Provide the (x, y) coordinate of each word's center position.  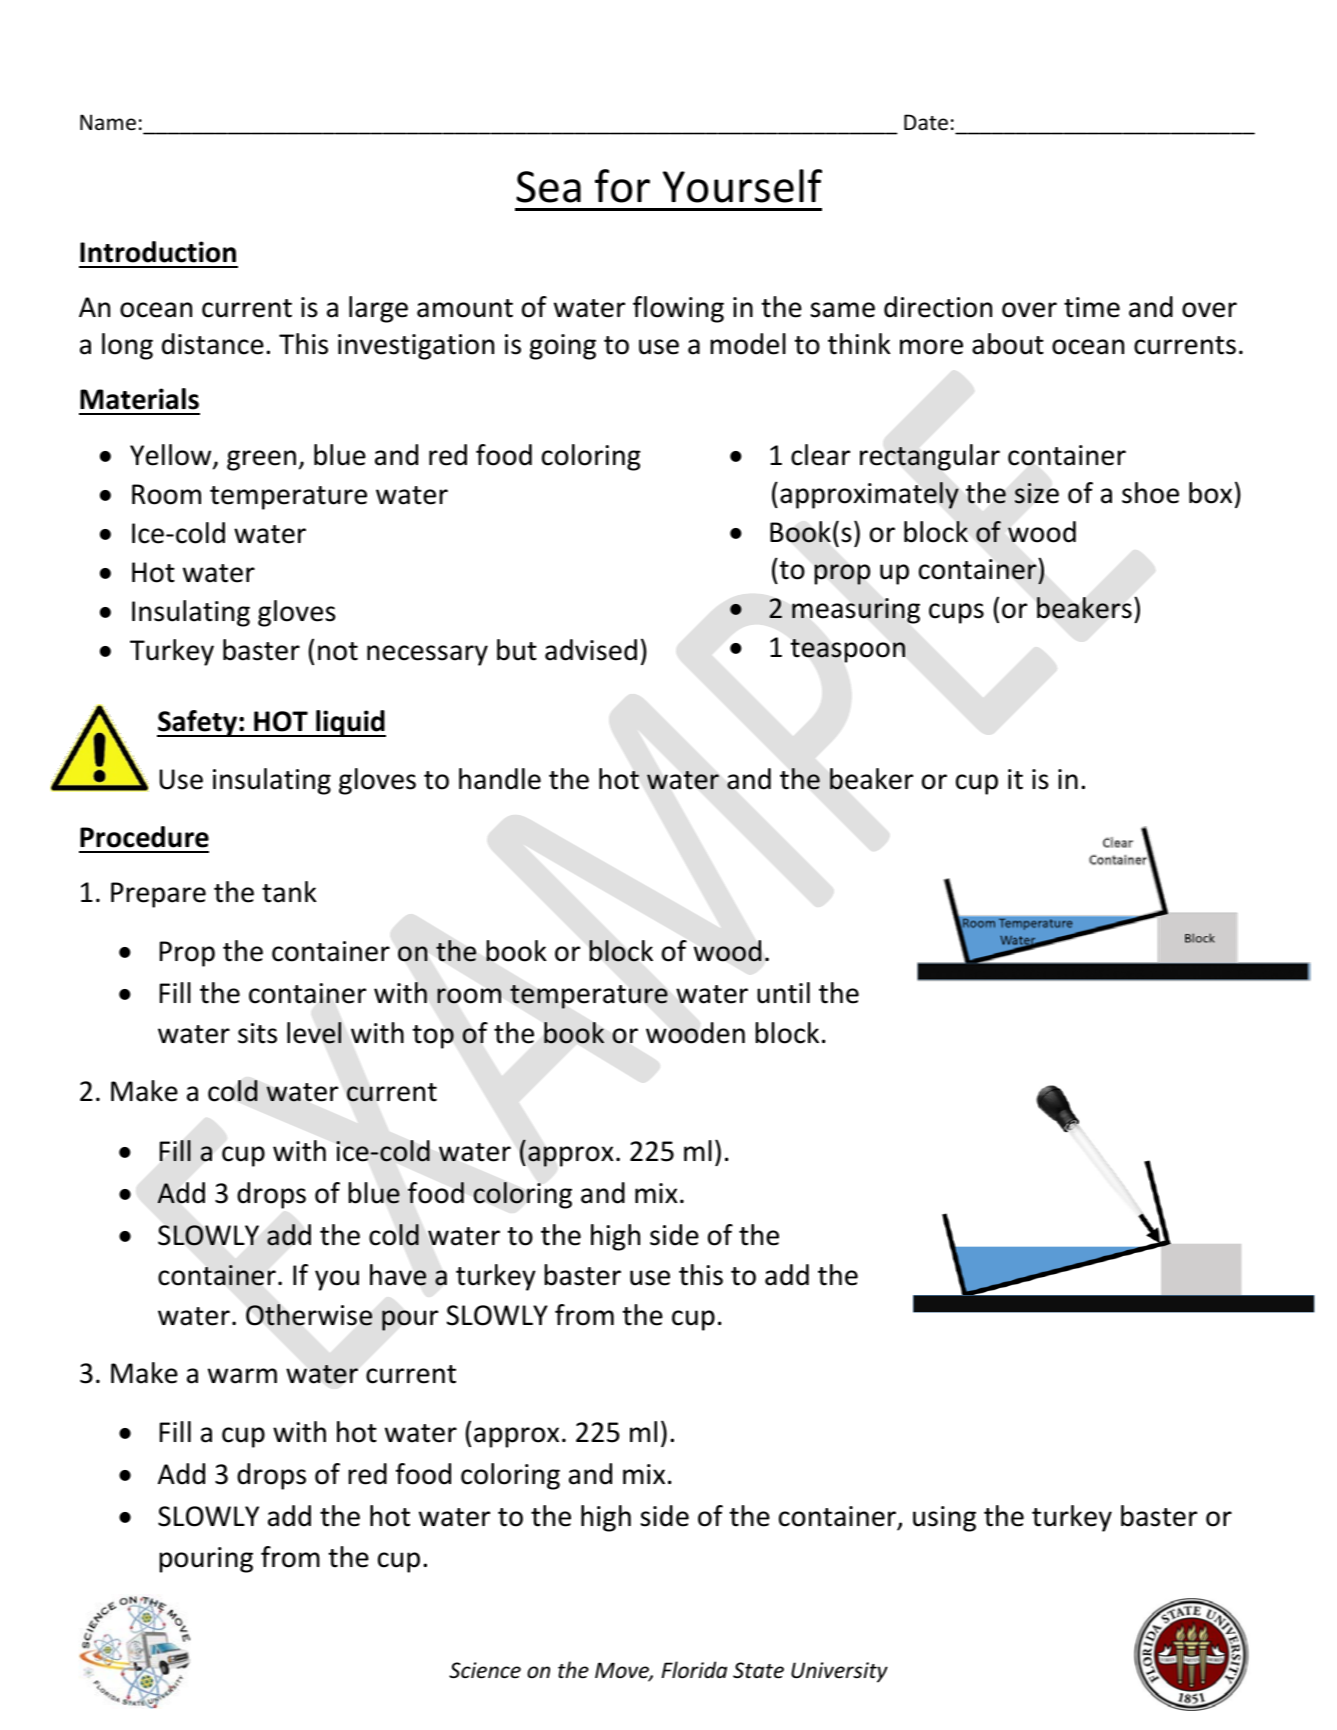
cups (956, 613)
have (398, 1275)
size (1037, 493)
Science (485, 1670)
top (433, 1037)
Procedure (144, 837)
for (622, 186)
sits (257, 1033)
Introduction (158, 252)
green (261, 460)
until (783, 993)
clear (820, 455)
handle (500, 779)
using (944, 1519)
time (1092, 307)
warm (242, 1376)
